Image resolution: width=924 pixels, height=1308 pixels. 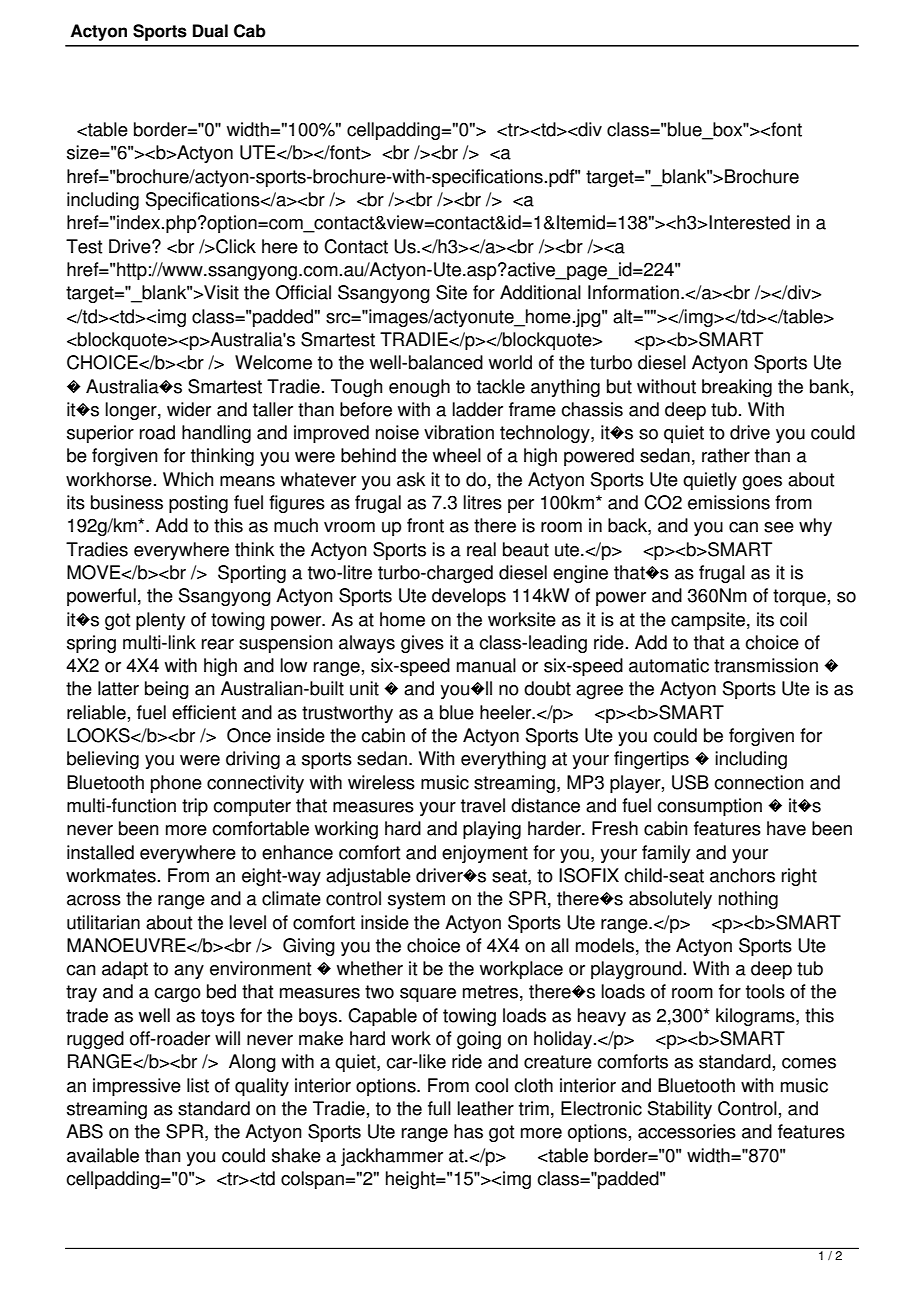 What do you see at coordinates (799, 597) in the screenshot?
I see `torque` at bounding box center [799, 597].
